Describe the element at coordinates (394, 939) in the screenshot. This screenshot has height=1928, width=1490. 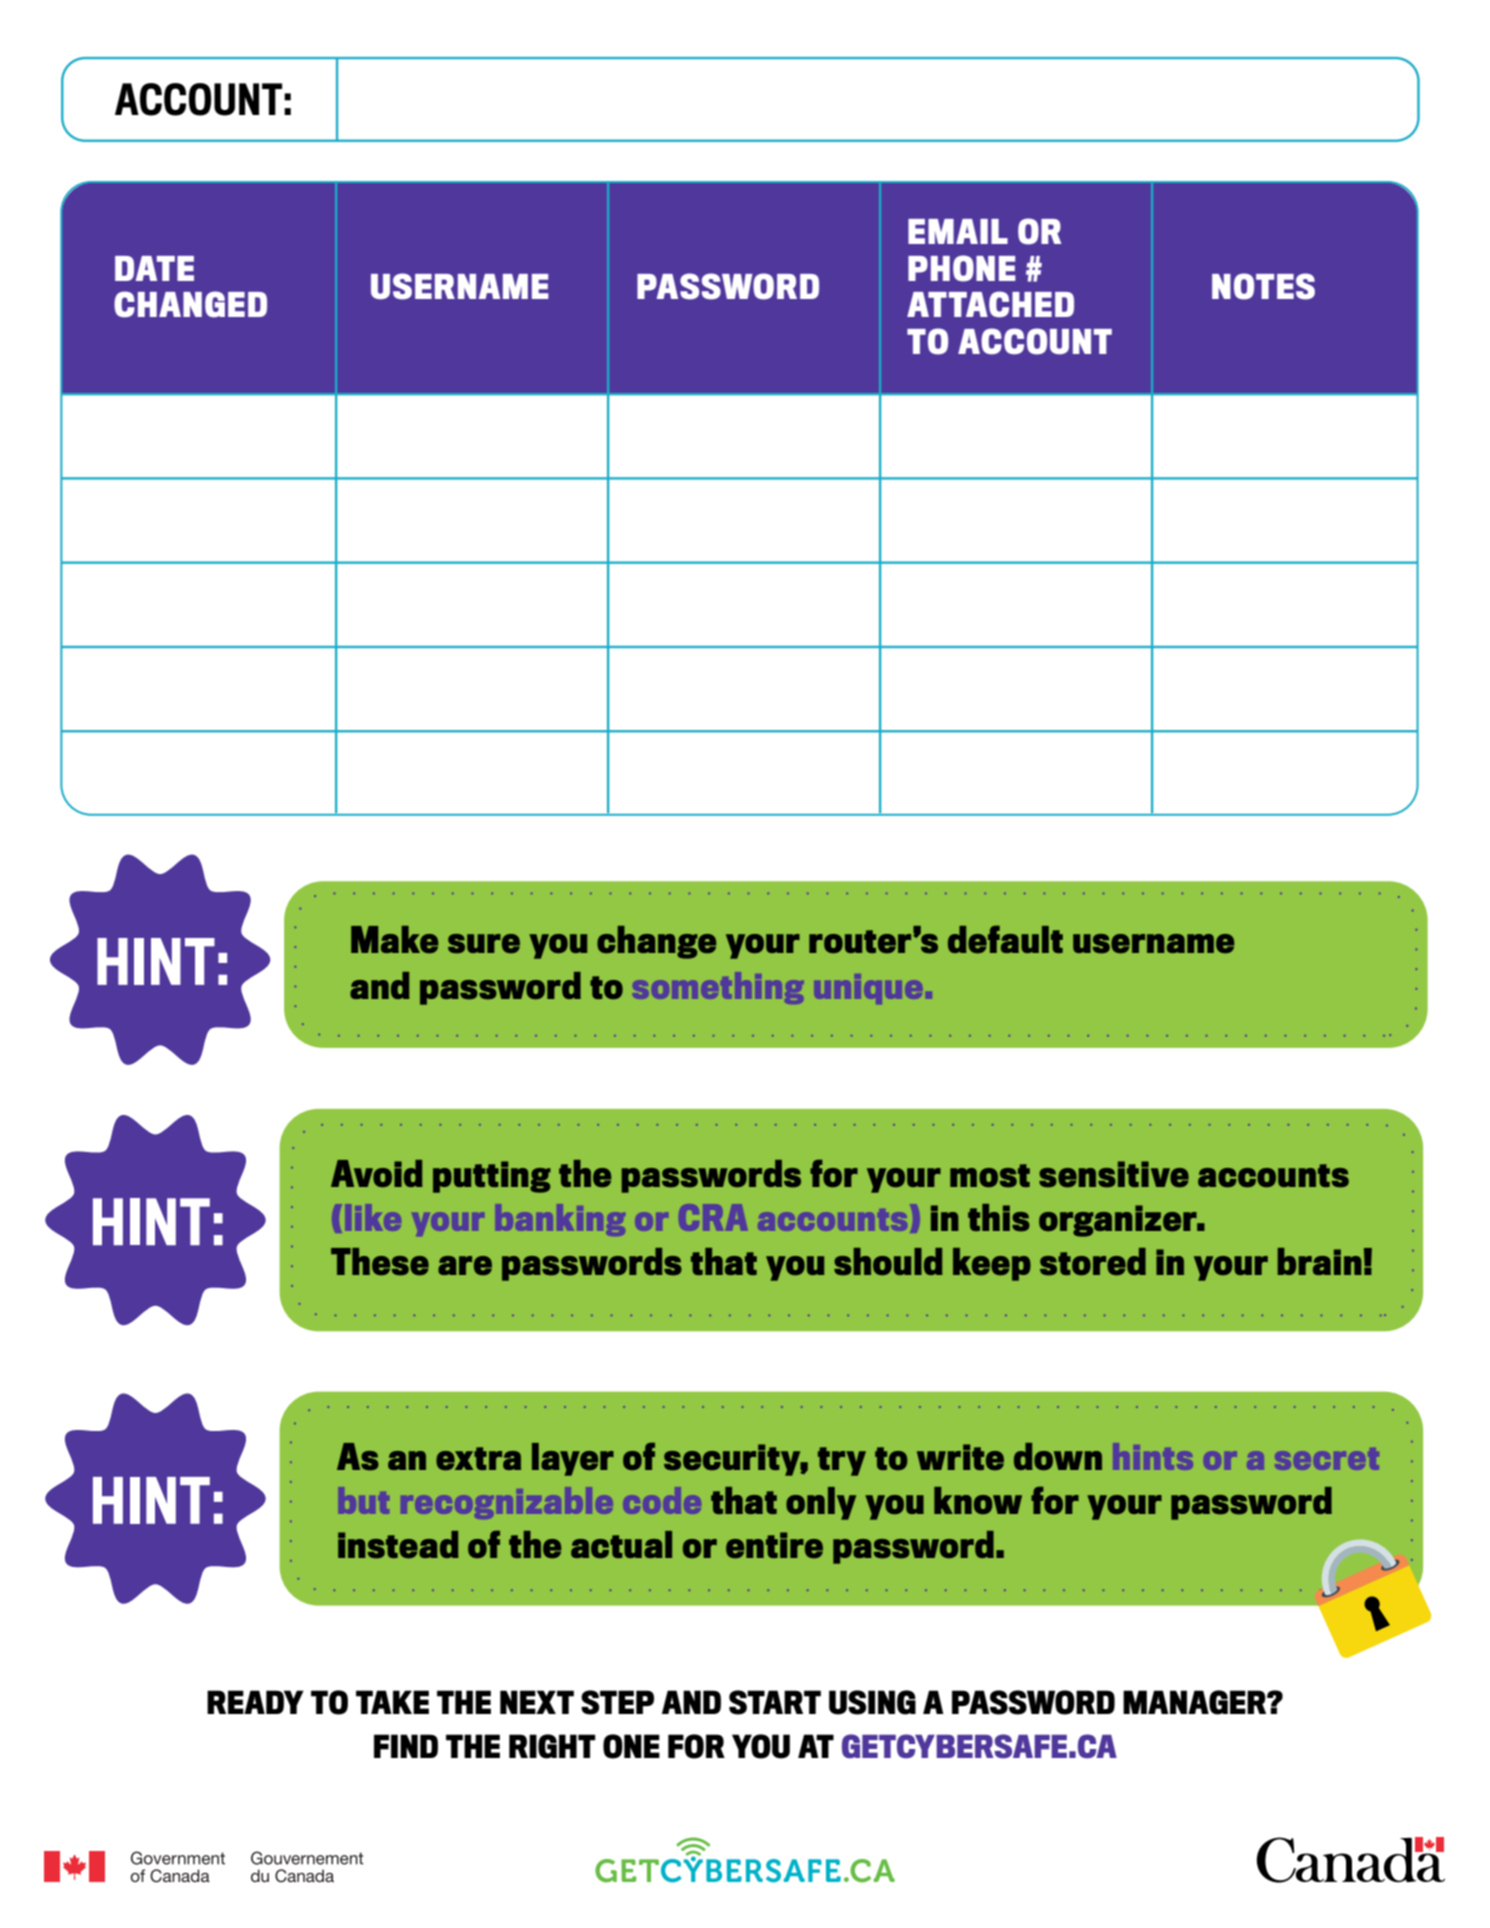
I see `Make` at that location.
